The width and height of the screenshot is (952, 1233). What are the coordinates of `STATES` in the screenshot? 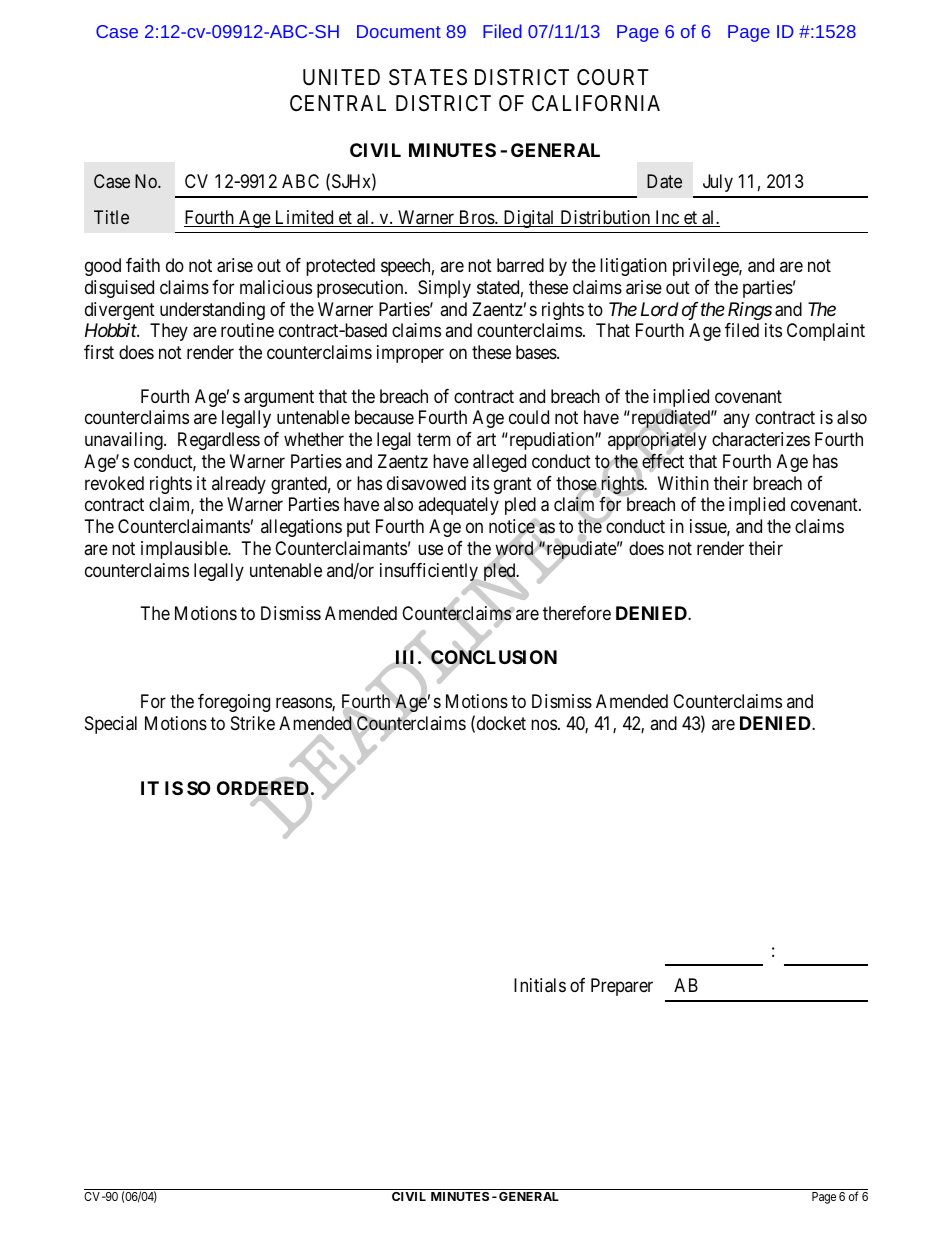 It's located at (428, 77).
